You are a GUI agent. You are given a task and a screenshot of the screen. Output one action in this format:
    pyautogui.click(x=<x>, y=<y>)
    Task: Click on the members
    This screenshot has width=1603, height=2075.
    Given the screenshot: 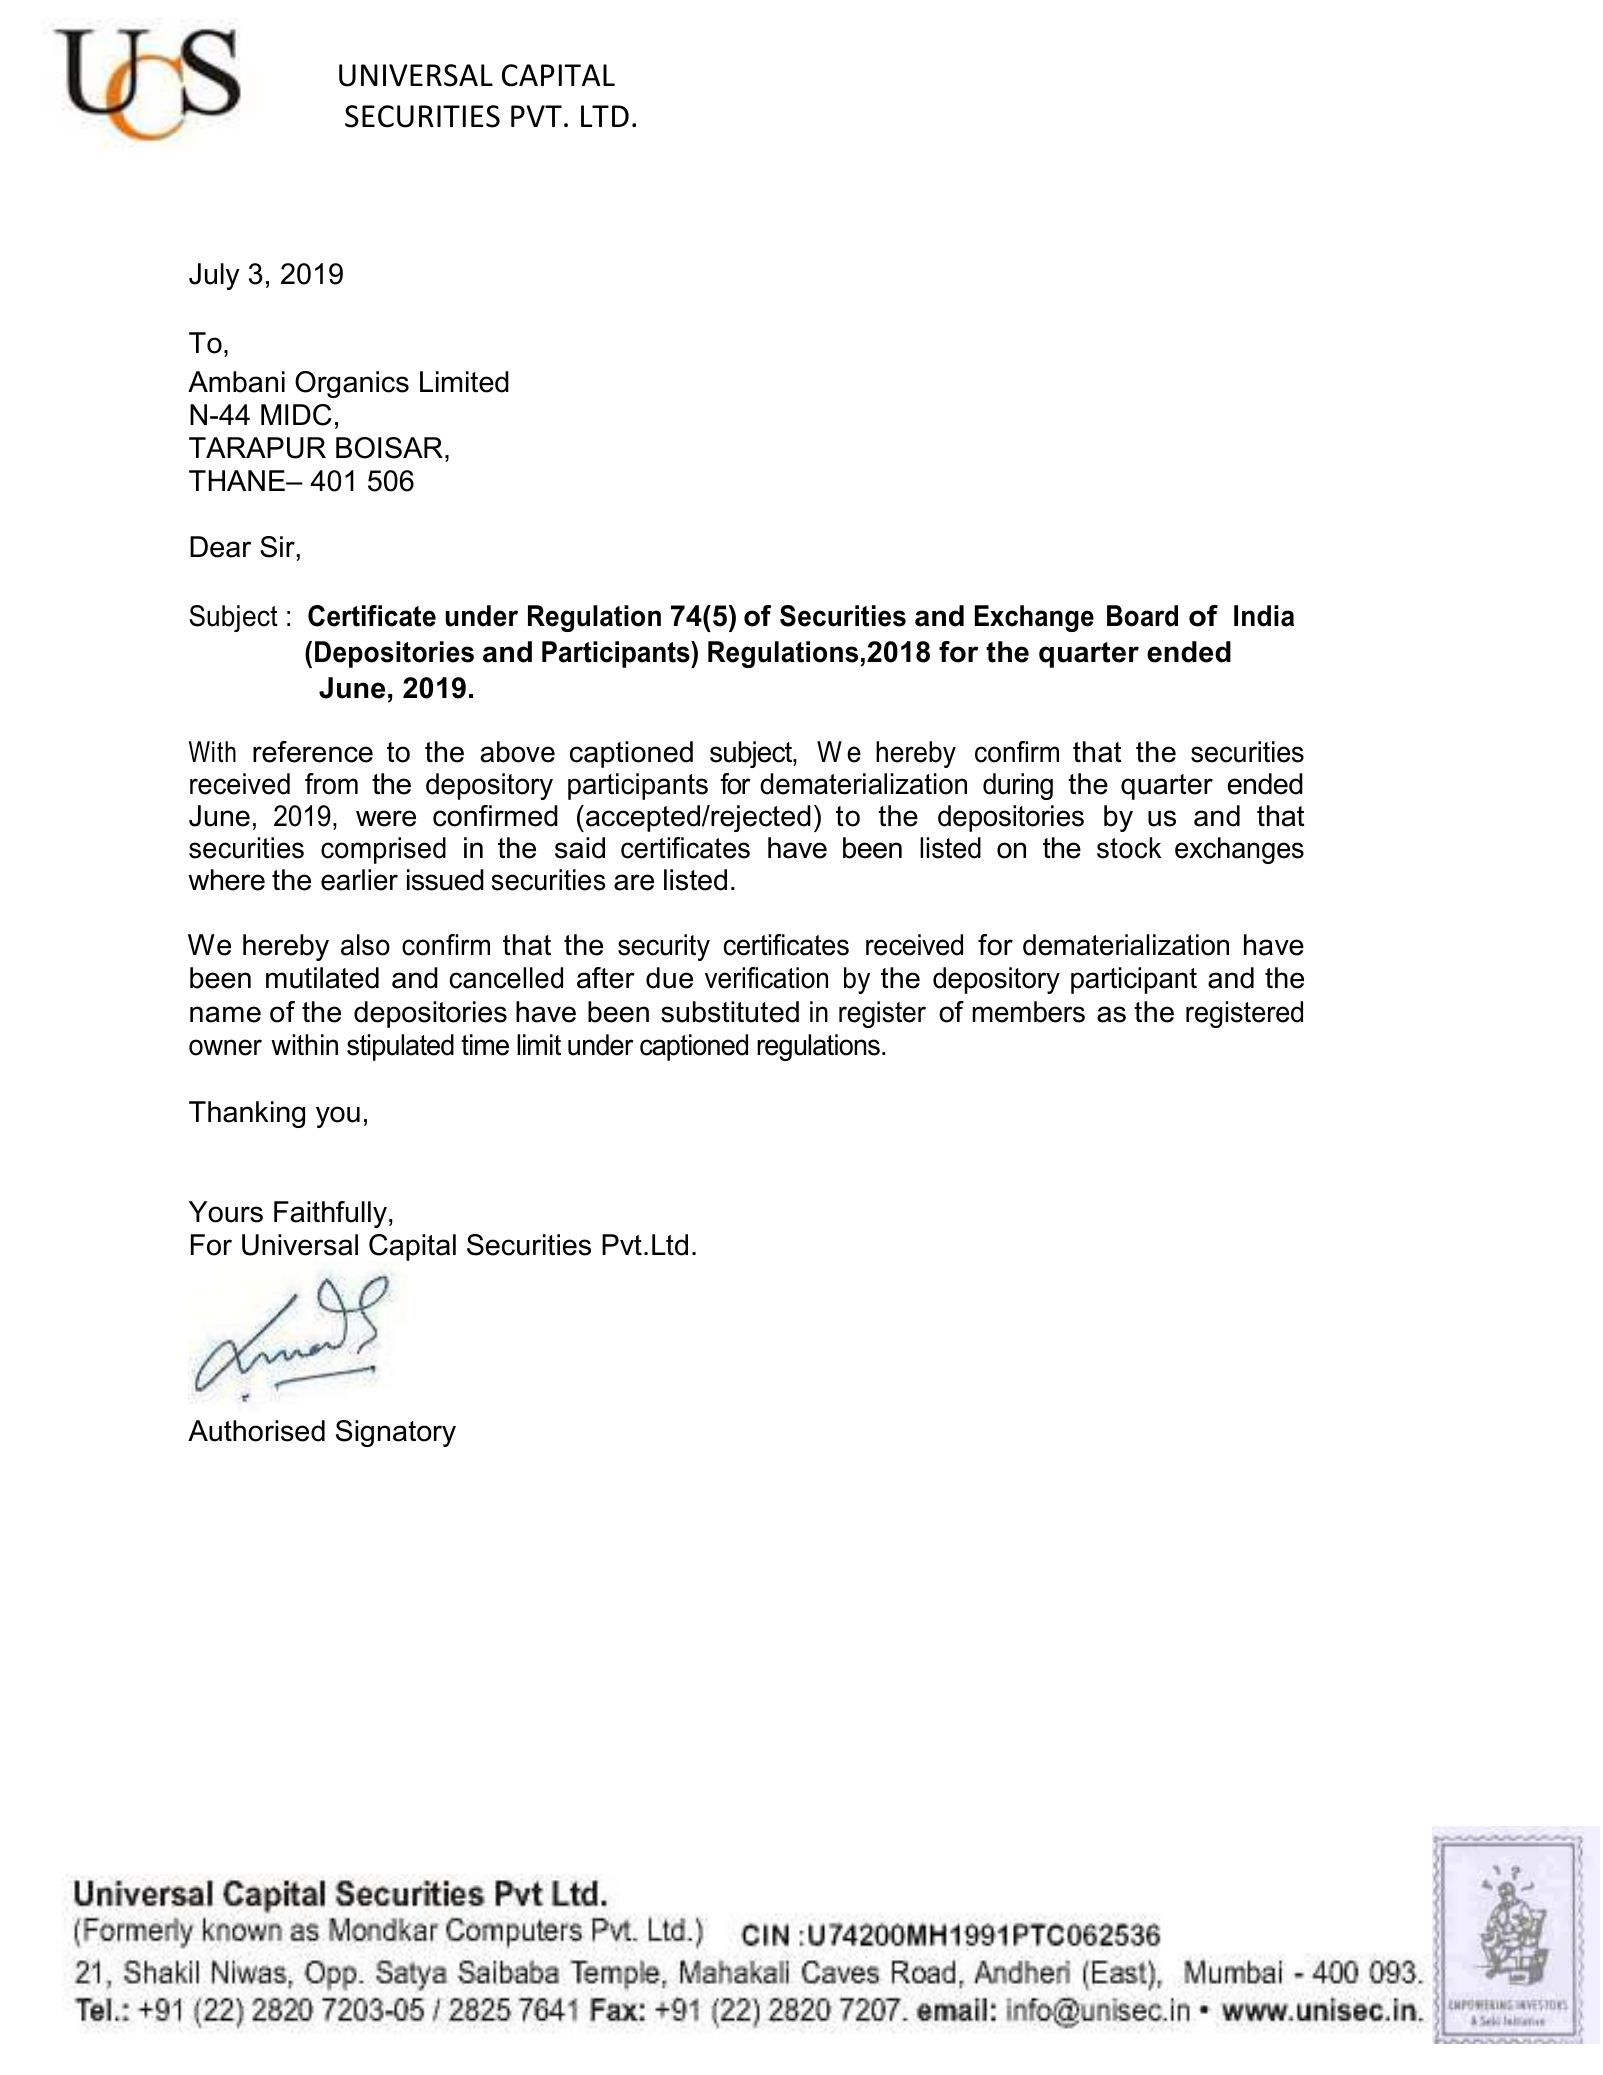 What is the action you would take?
    pyautogui.click(x=1029, y=1012)
